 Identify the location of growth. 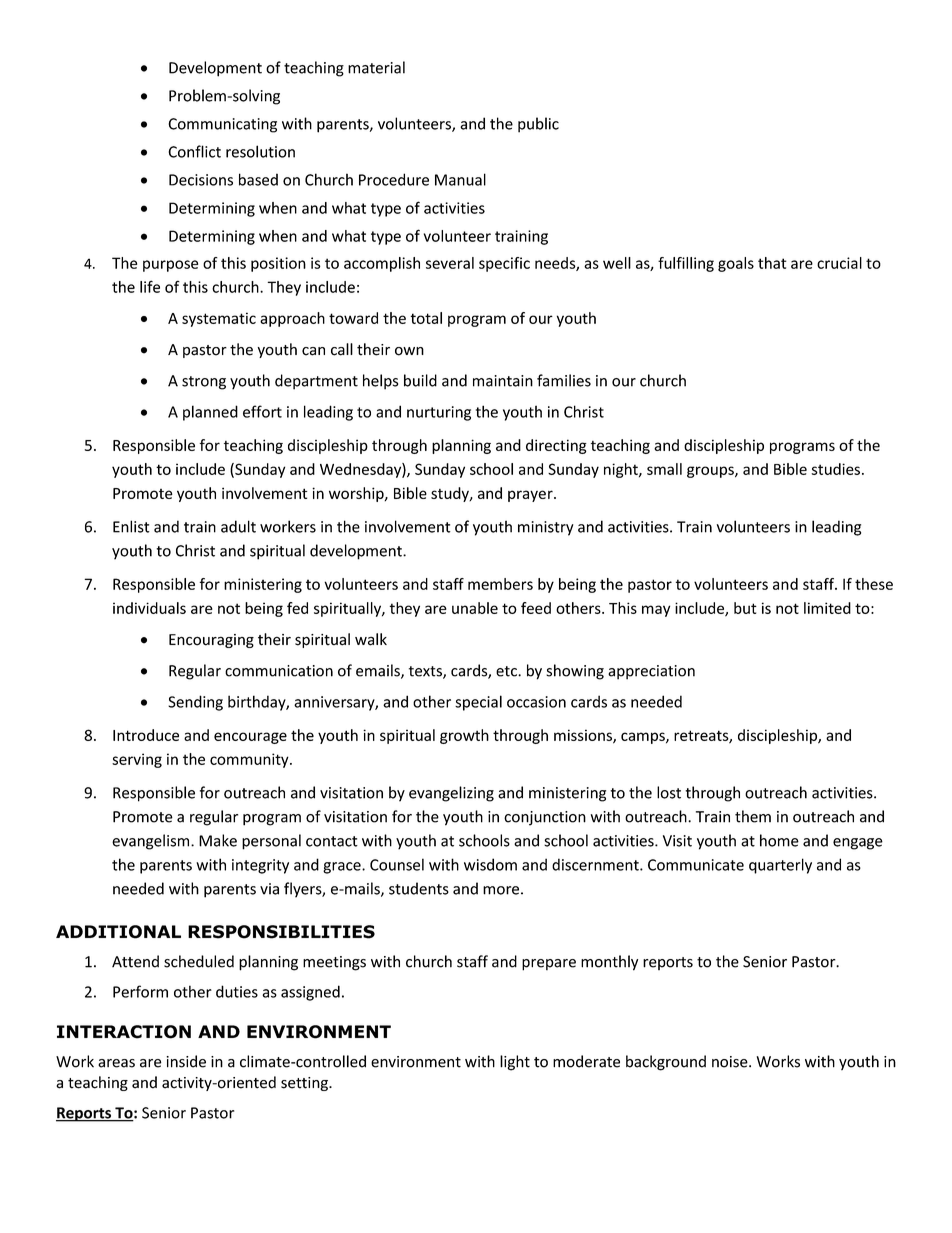
(464, 736).
